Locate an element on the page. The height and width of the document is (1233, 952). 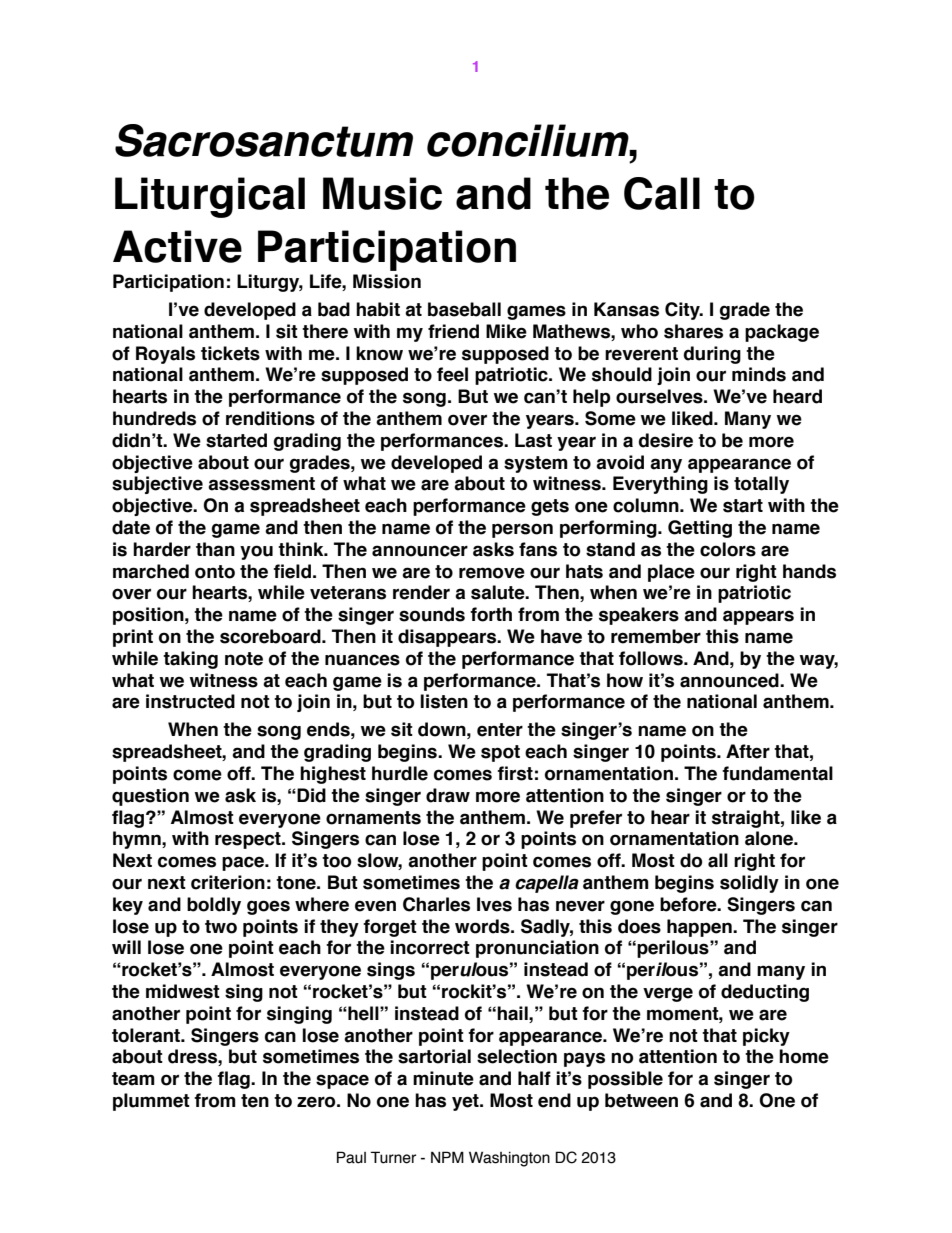
Liturgical is located at coordinates (210, 197).
